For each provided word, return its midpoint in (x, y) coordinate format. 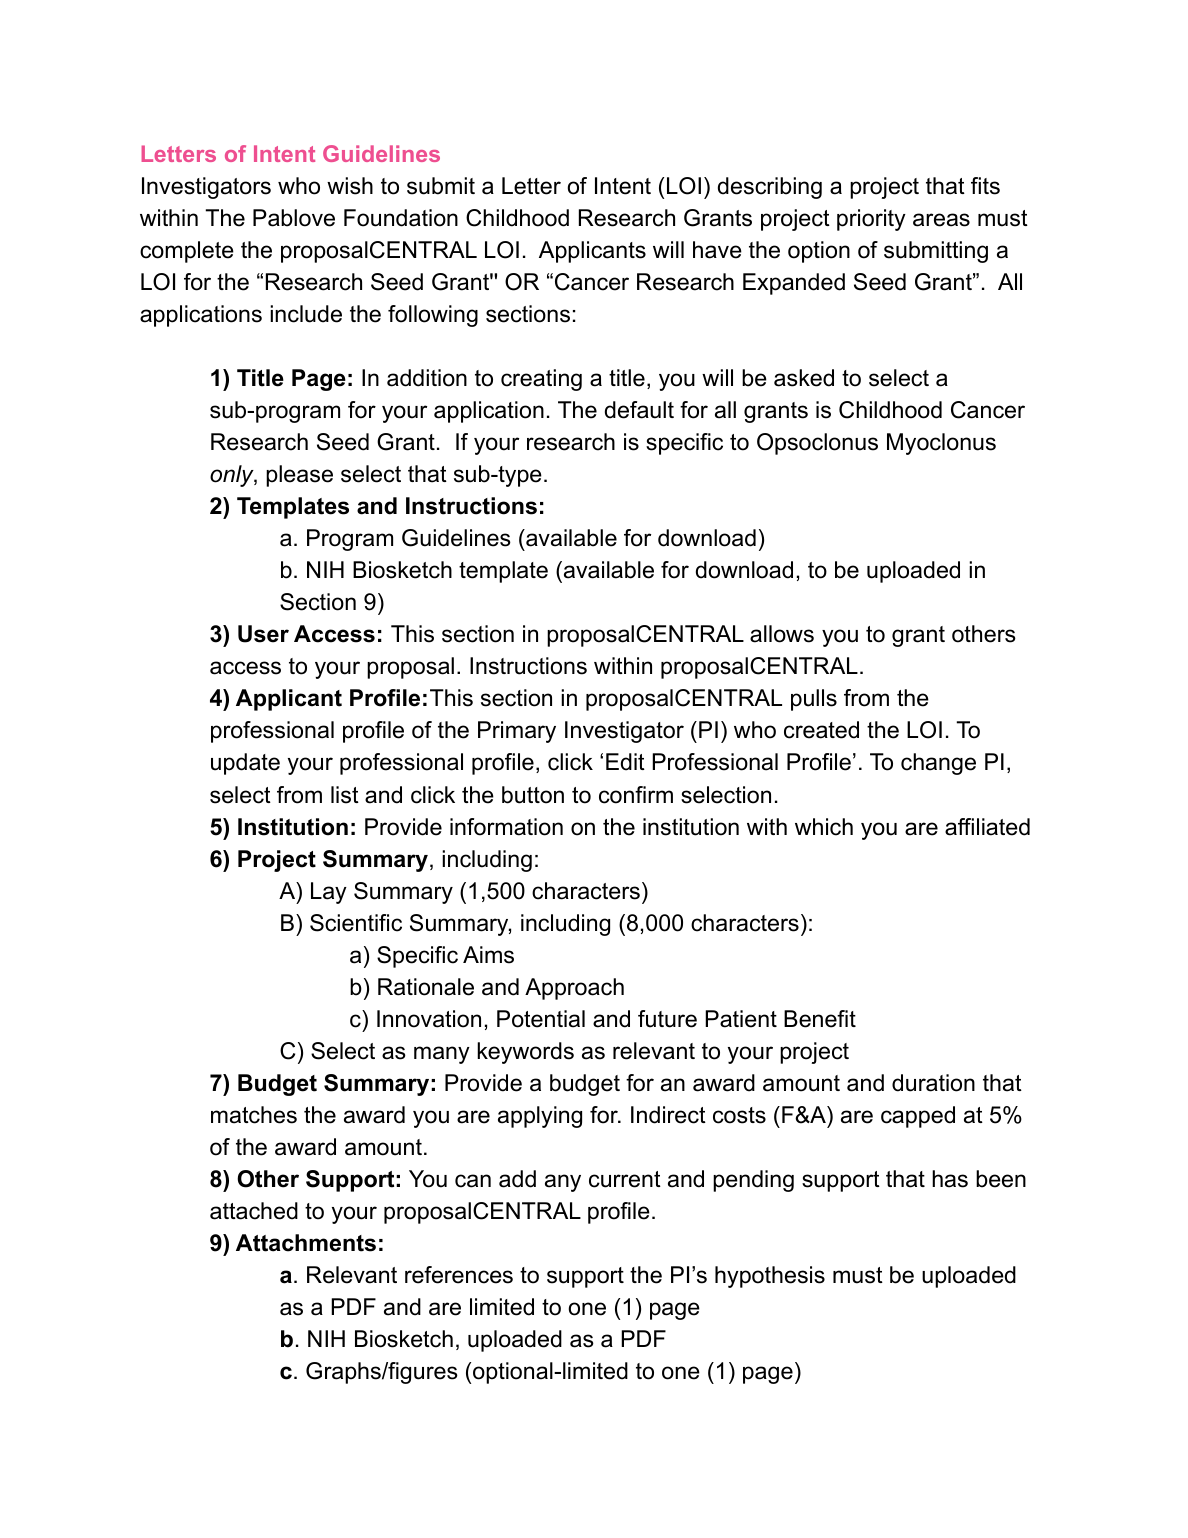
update (245, 764)
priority (871, 220)
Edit (625, 762)
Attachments (306, 1243)
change (938, 764)
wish (350, 186)
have (717, 250)
